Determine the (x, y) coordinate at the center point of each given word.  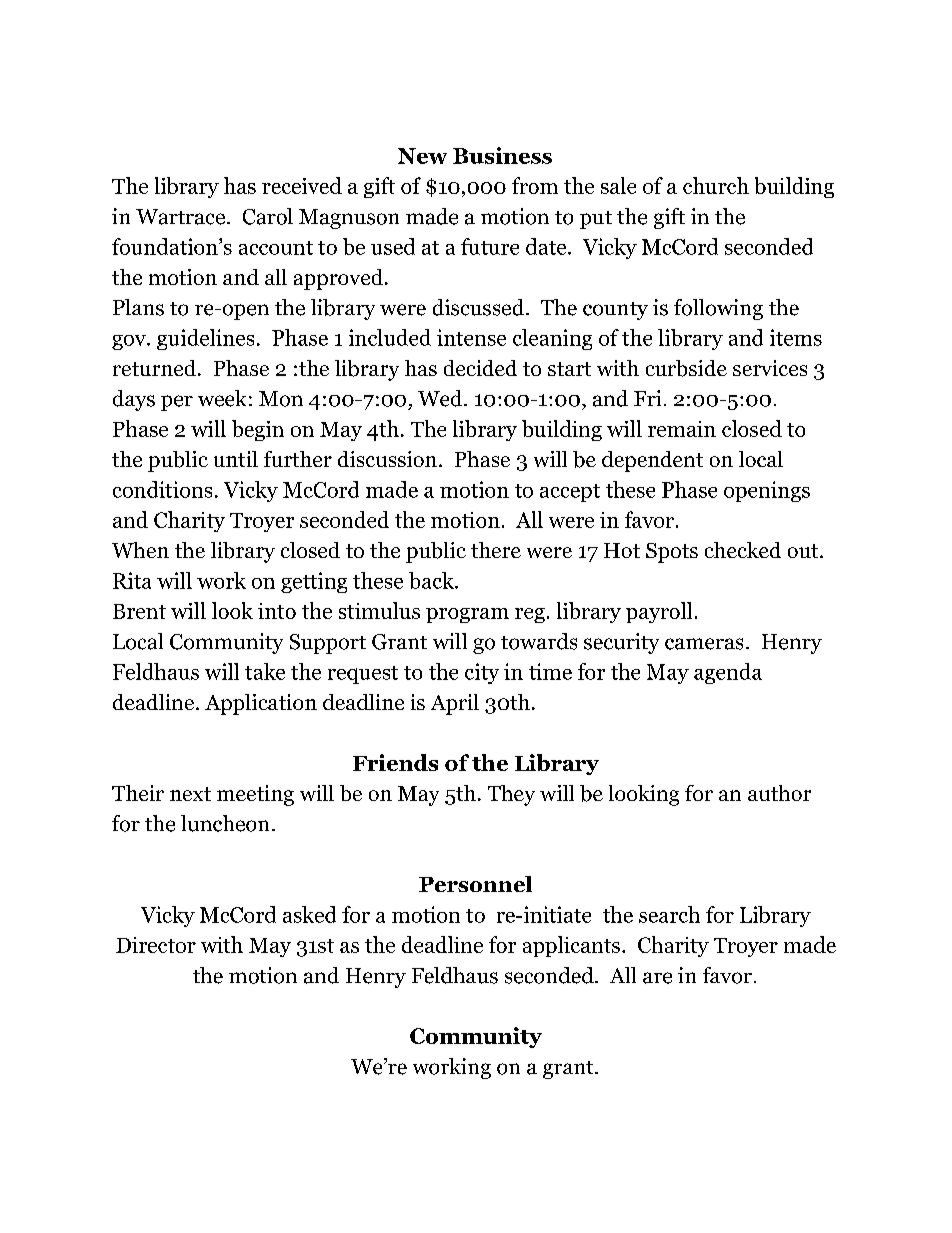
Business (502, 155)
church (716, 185)
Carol (268, 216)
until (236, 459)
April (455, 704)
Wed (441, 398)
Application (261, 704)
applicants (571, 946)
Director (156, 945)
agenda (728, 673)
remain (682, 429)
